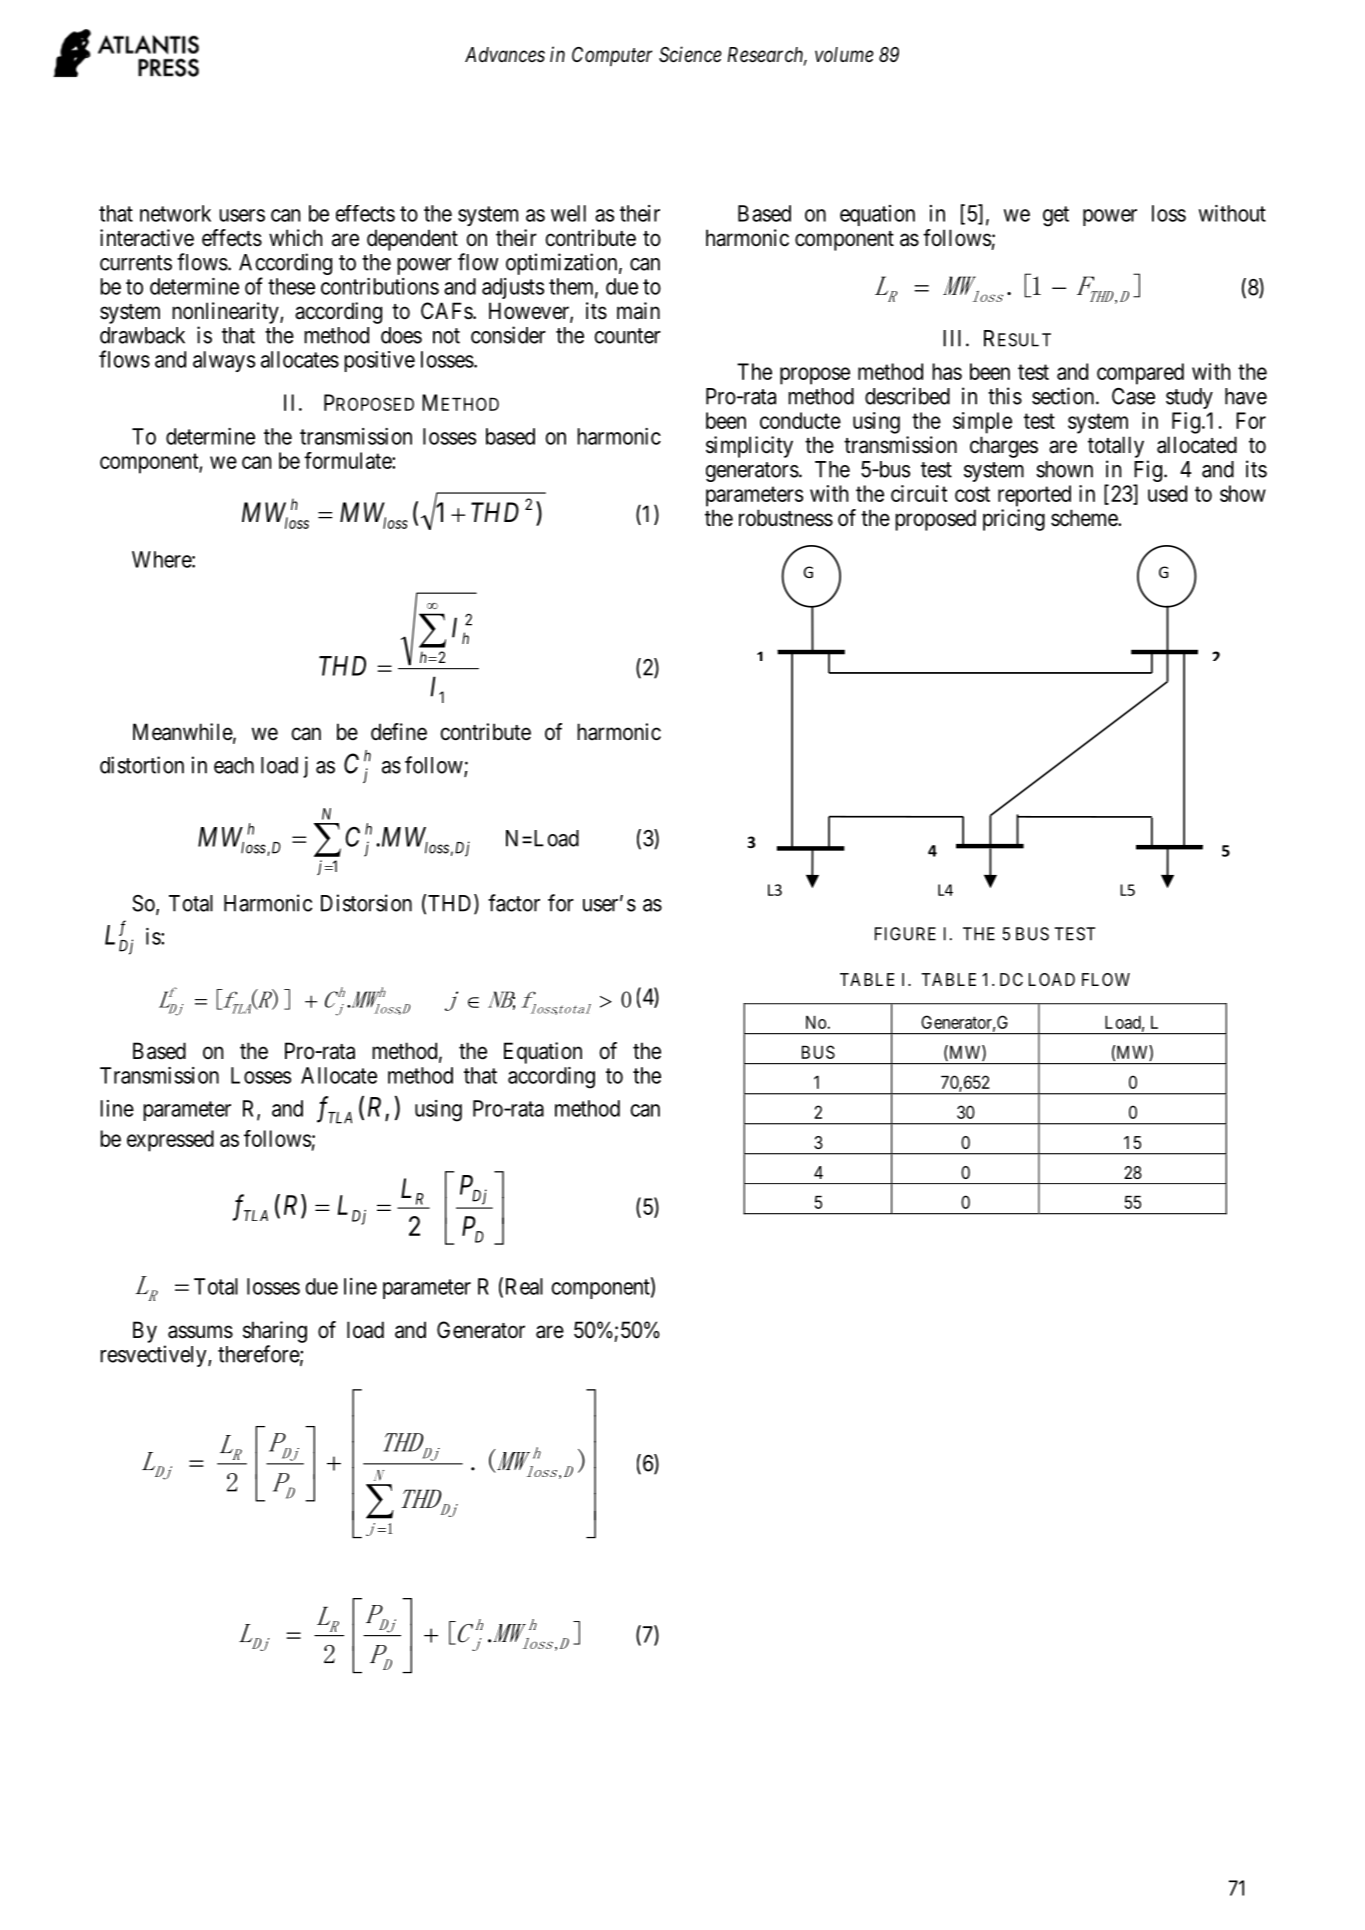  What do you see at coordinates (234, 765) in the screenshot?
I see `each` at bounding box center [234, 765].
